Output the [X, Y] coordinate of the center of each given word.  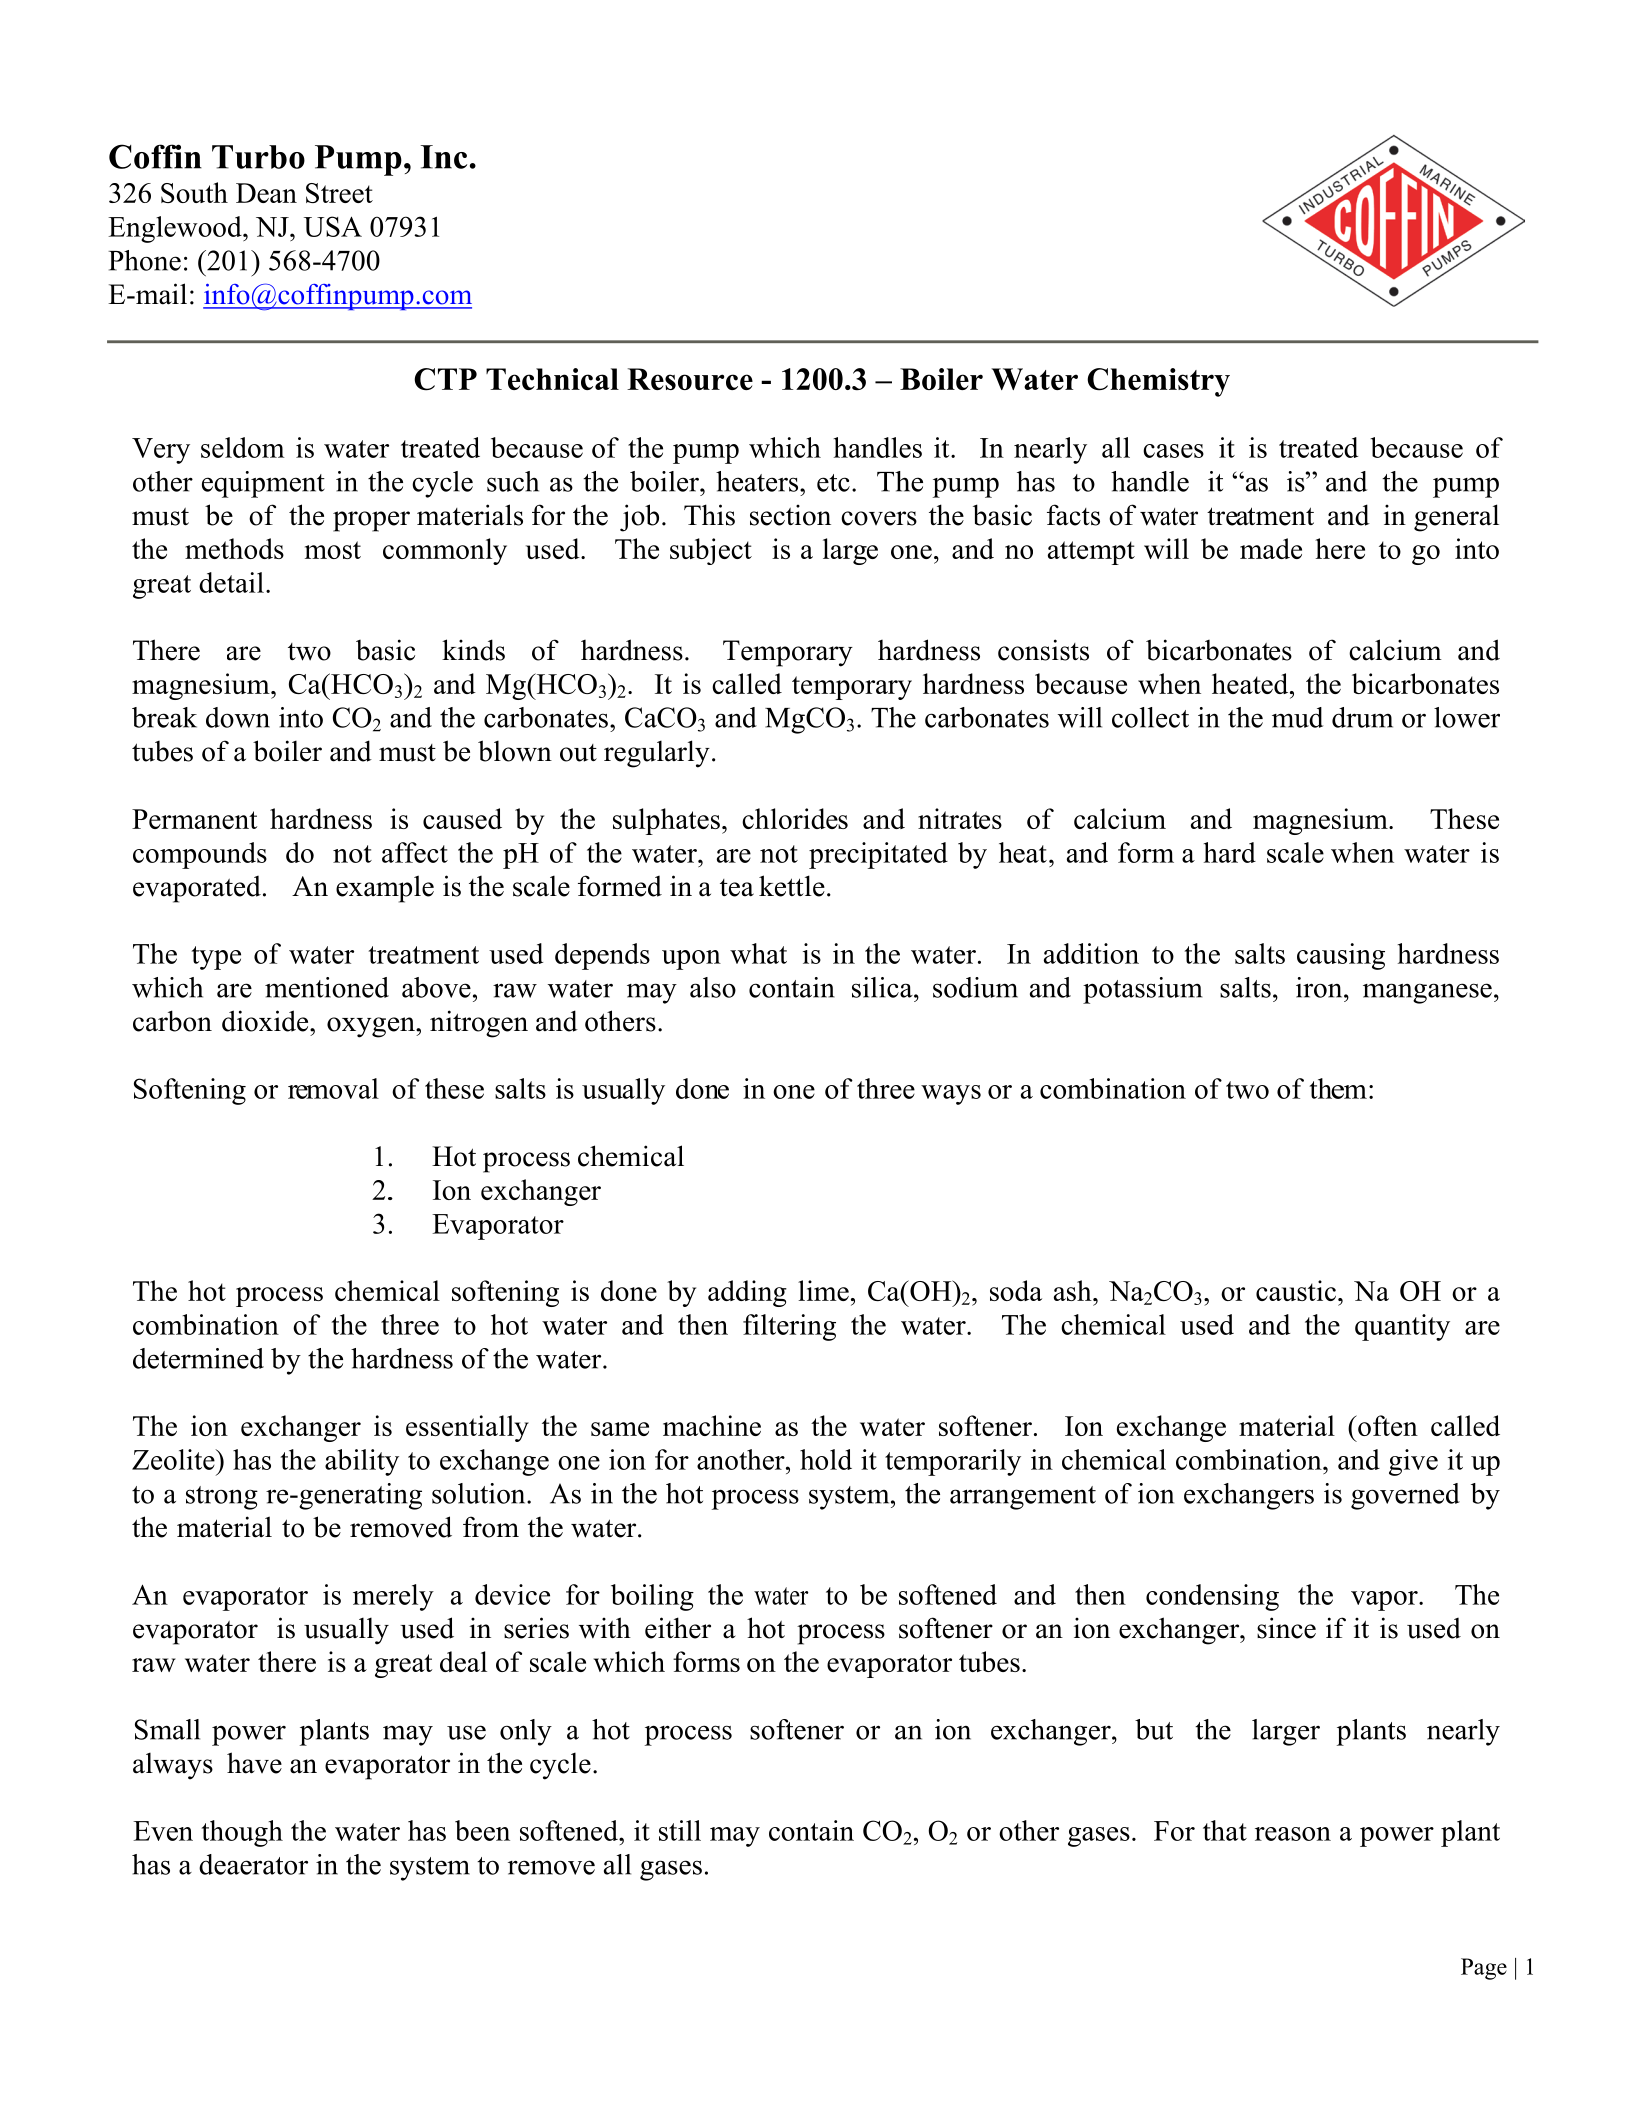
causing [1341, 956]
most [333, 550]
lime [823, 1290]
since [1286, 1628]
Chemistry [1158, 382]
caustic [1296, 1290]
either [678, 1628]
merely [393, 1597]
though [242, 1833]
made [1271, 548]
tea [737, 888]
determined [198, 1358]
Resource [690, 379]
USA [333, 226]
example [385, 889]
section [790, 515]
